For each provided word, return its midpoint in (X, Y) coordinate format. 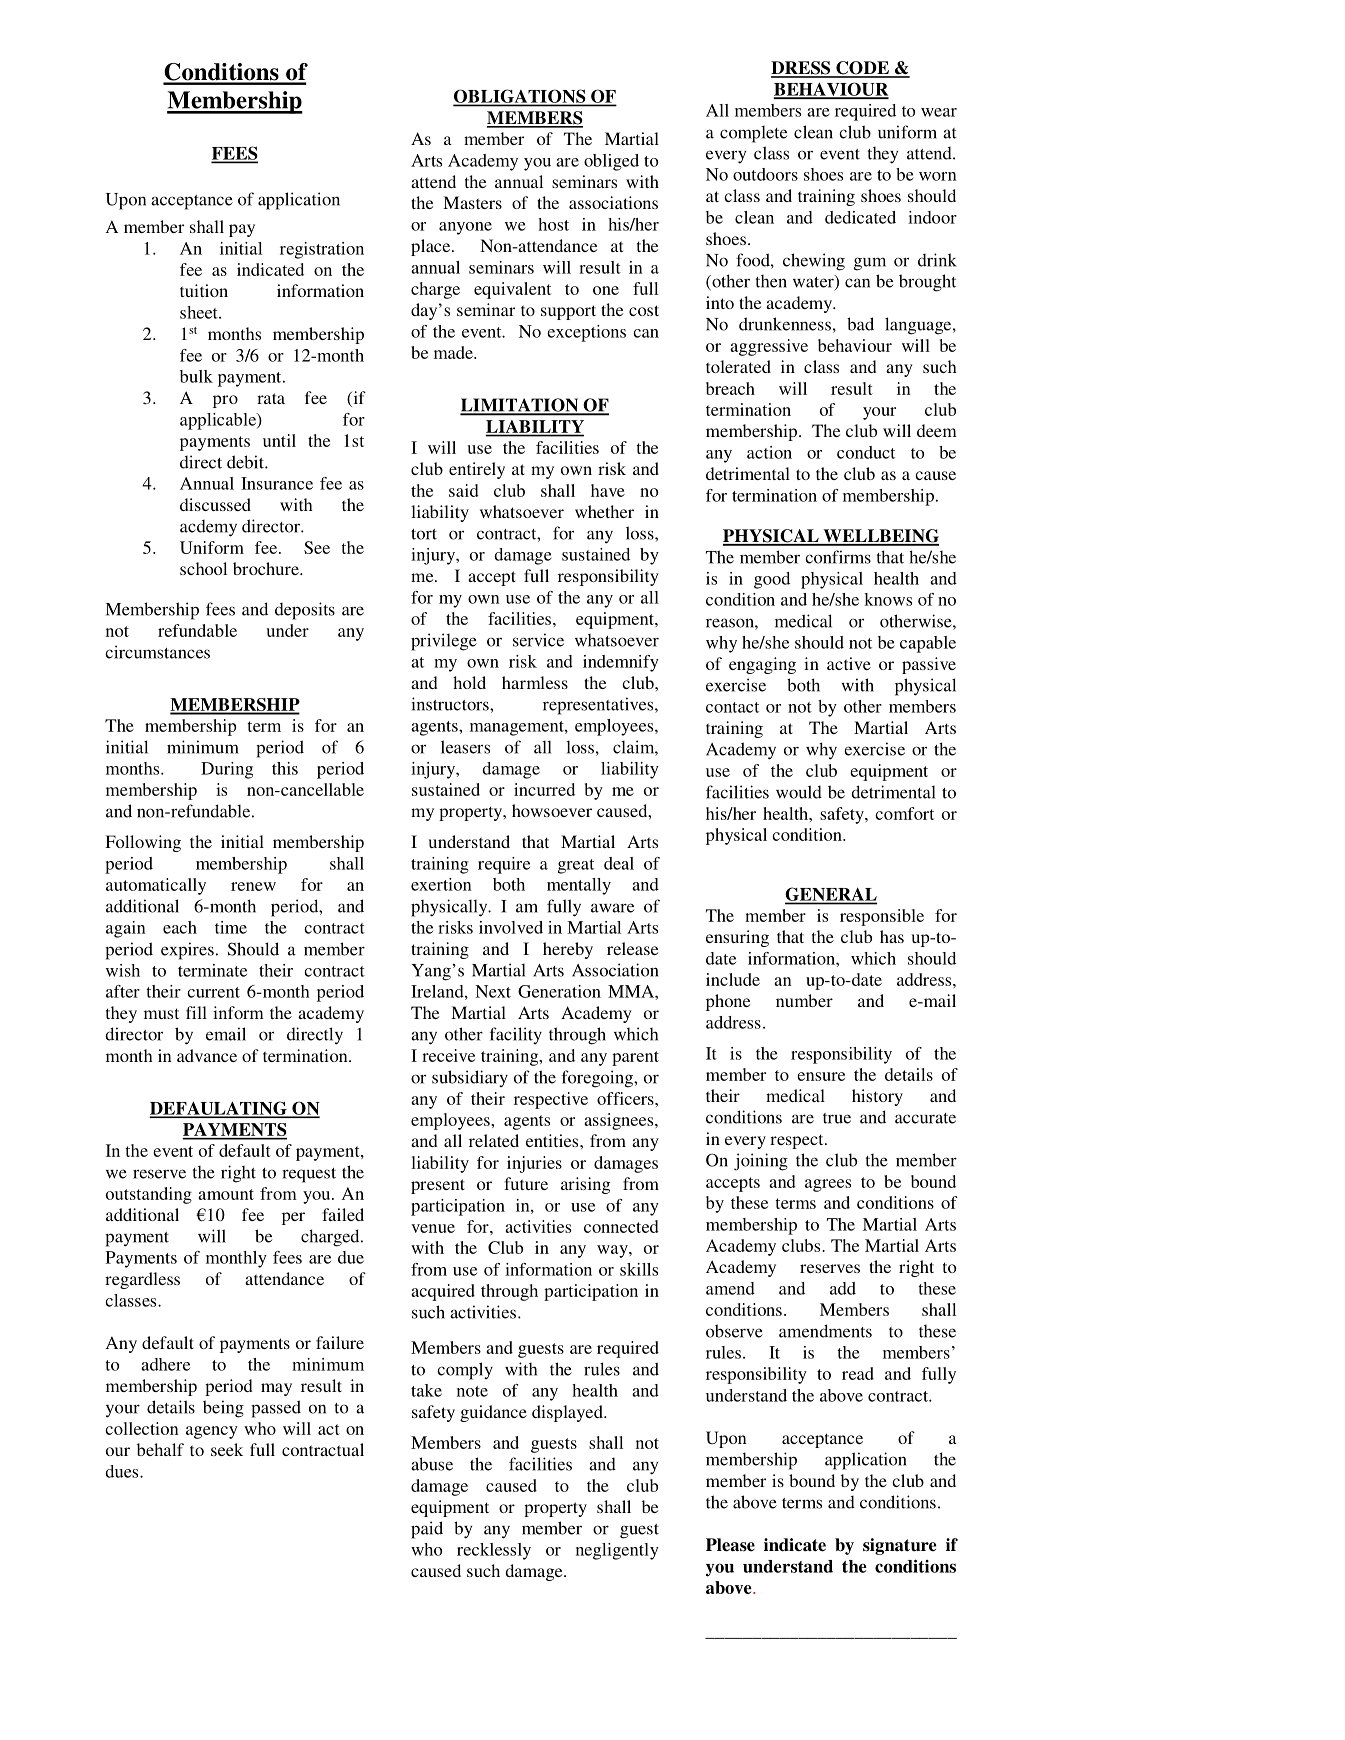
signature (899, 1546)
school (203, 568)
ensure (821, 1076)
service (538, 640)
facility (516, 1035)
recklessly (494, 1551)
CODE (862, 69)
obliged (611, 162)
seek (227, 1449)
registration (322, 250)
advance (207, 1055)
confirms (838, 557)
